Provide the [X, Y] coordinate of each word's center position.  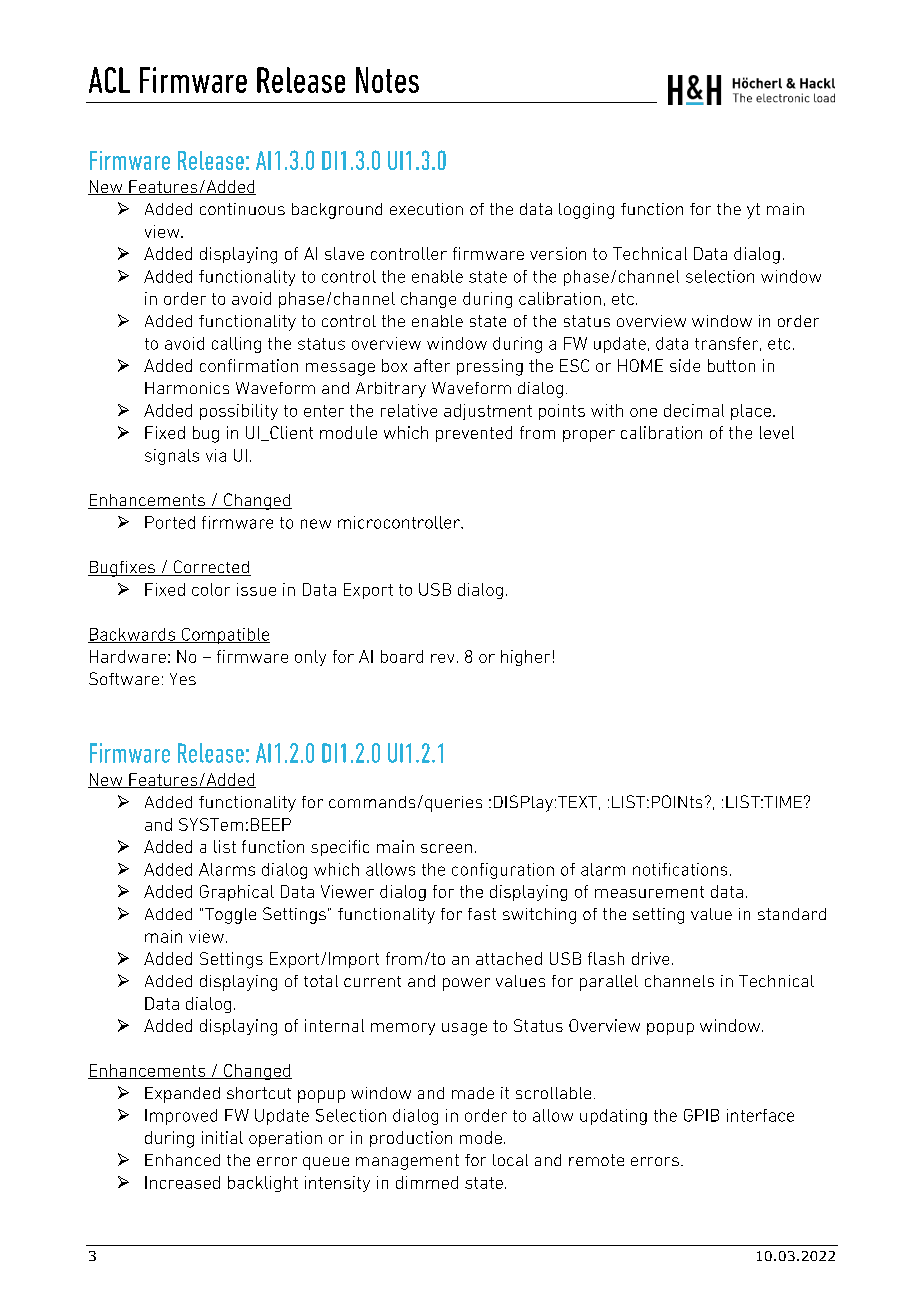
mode [481, 1137]
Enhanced [182, 1160]
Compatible [225, 636]
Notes [387, 80]
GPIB [701, 1115]
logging [586, 211]
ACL [109, 80]
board [402, 656]
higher [525, 658]
